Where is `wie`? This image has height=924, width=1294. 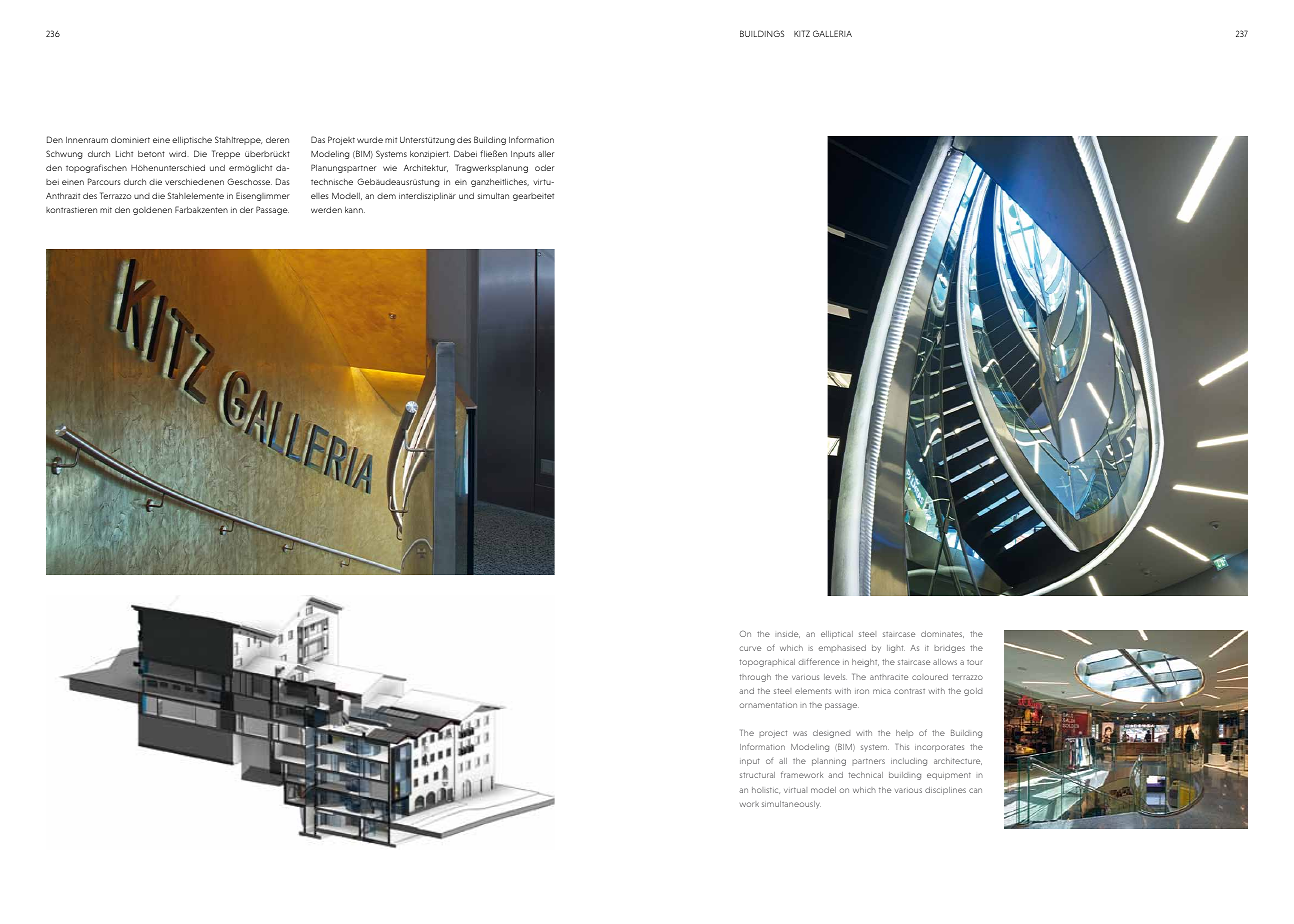 wie is located at coordinates (390, 168).
